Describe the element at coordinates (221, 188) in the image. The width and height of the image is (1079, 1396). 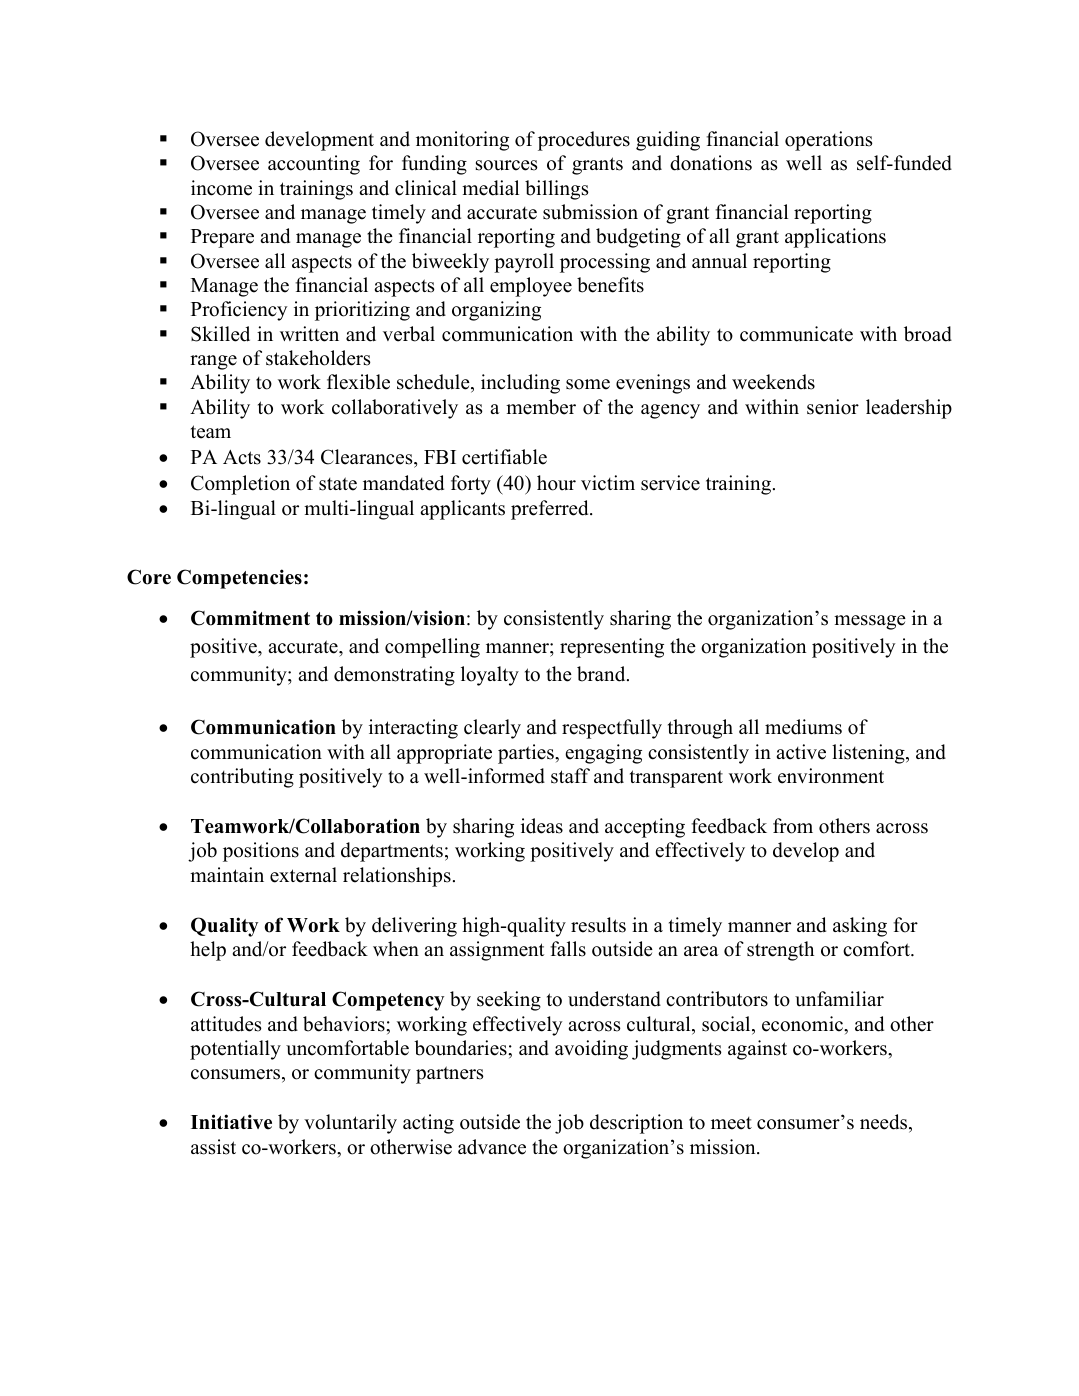
I see `income` at that location.
